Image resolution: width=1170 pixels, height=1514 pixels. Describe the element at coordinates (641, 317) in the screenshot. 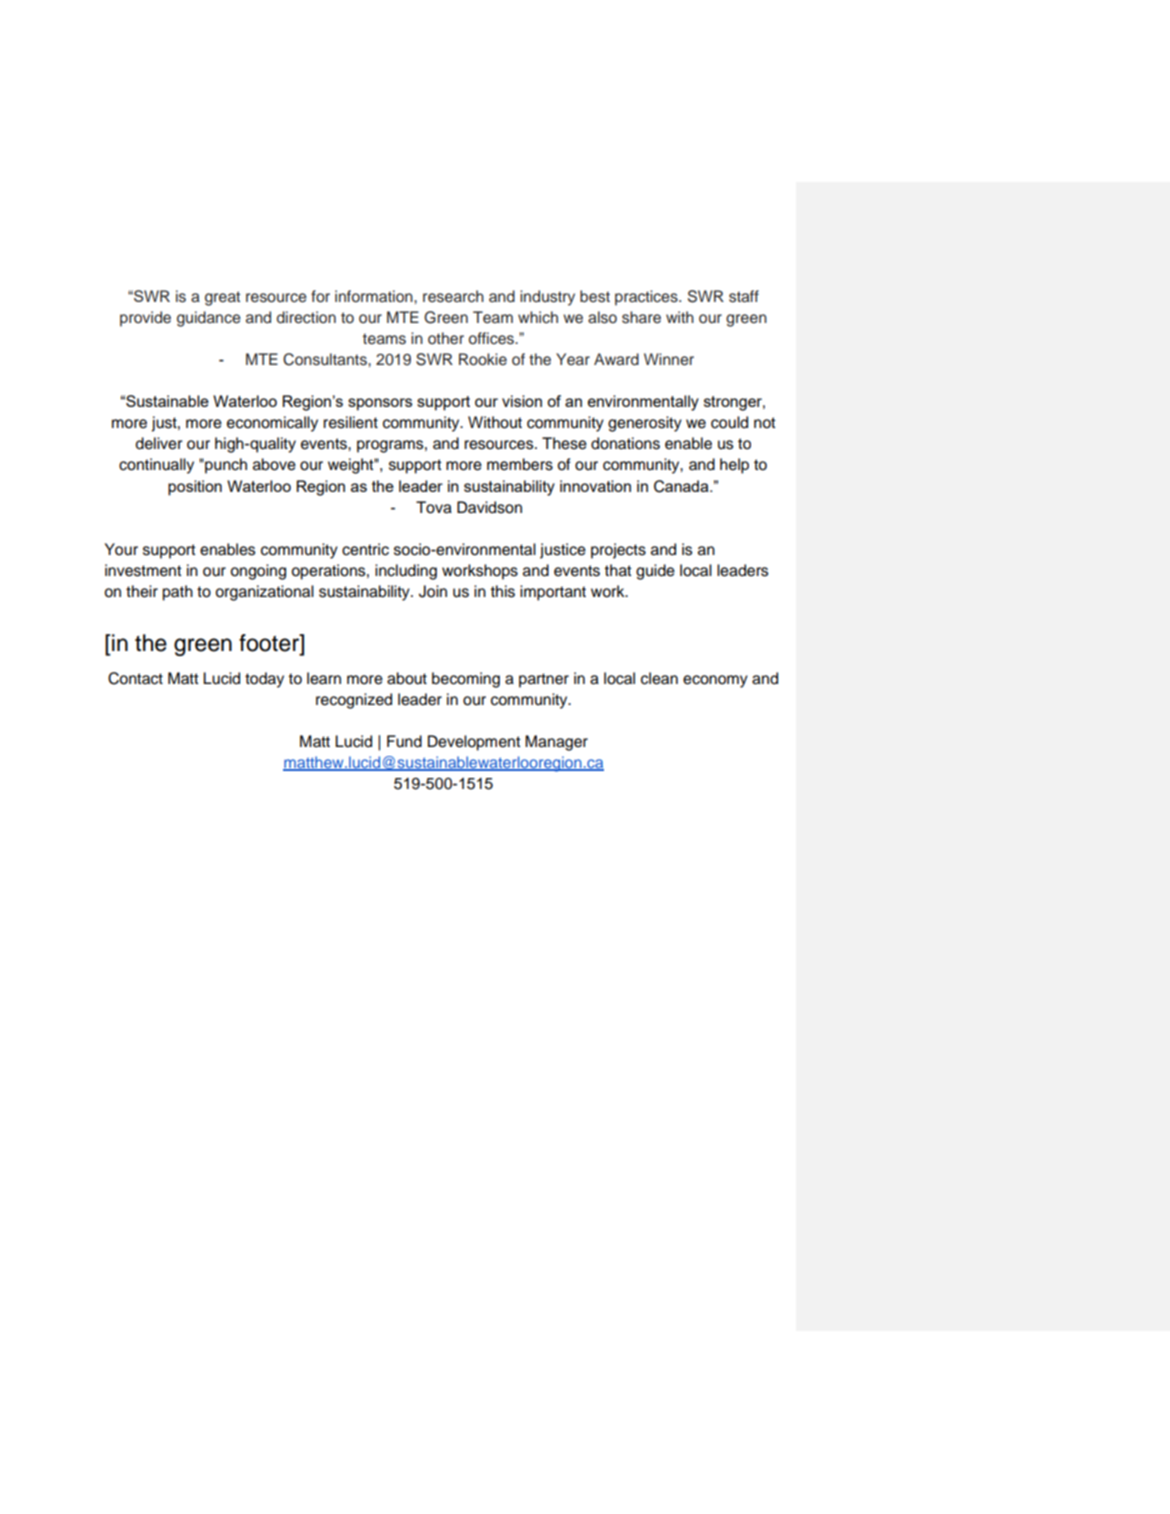

I see `share` at that location.
